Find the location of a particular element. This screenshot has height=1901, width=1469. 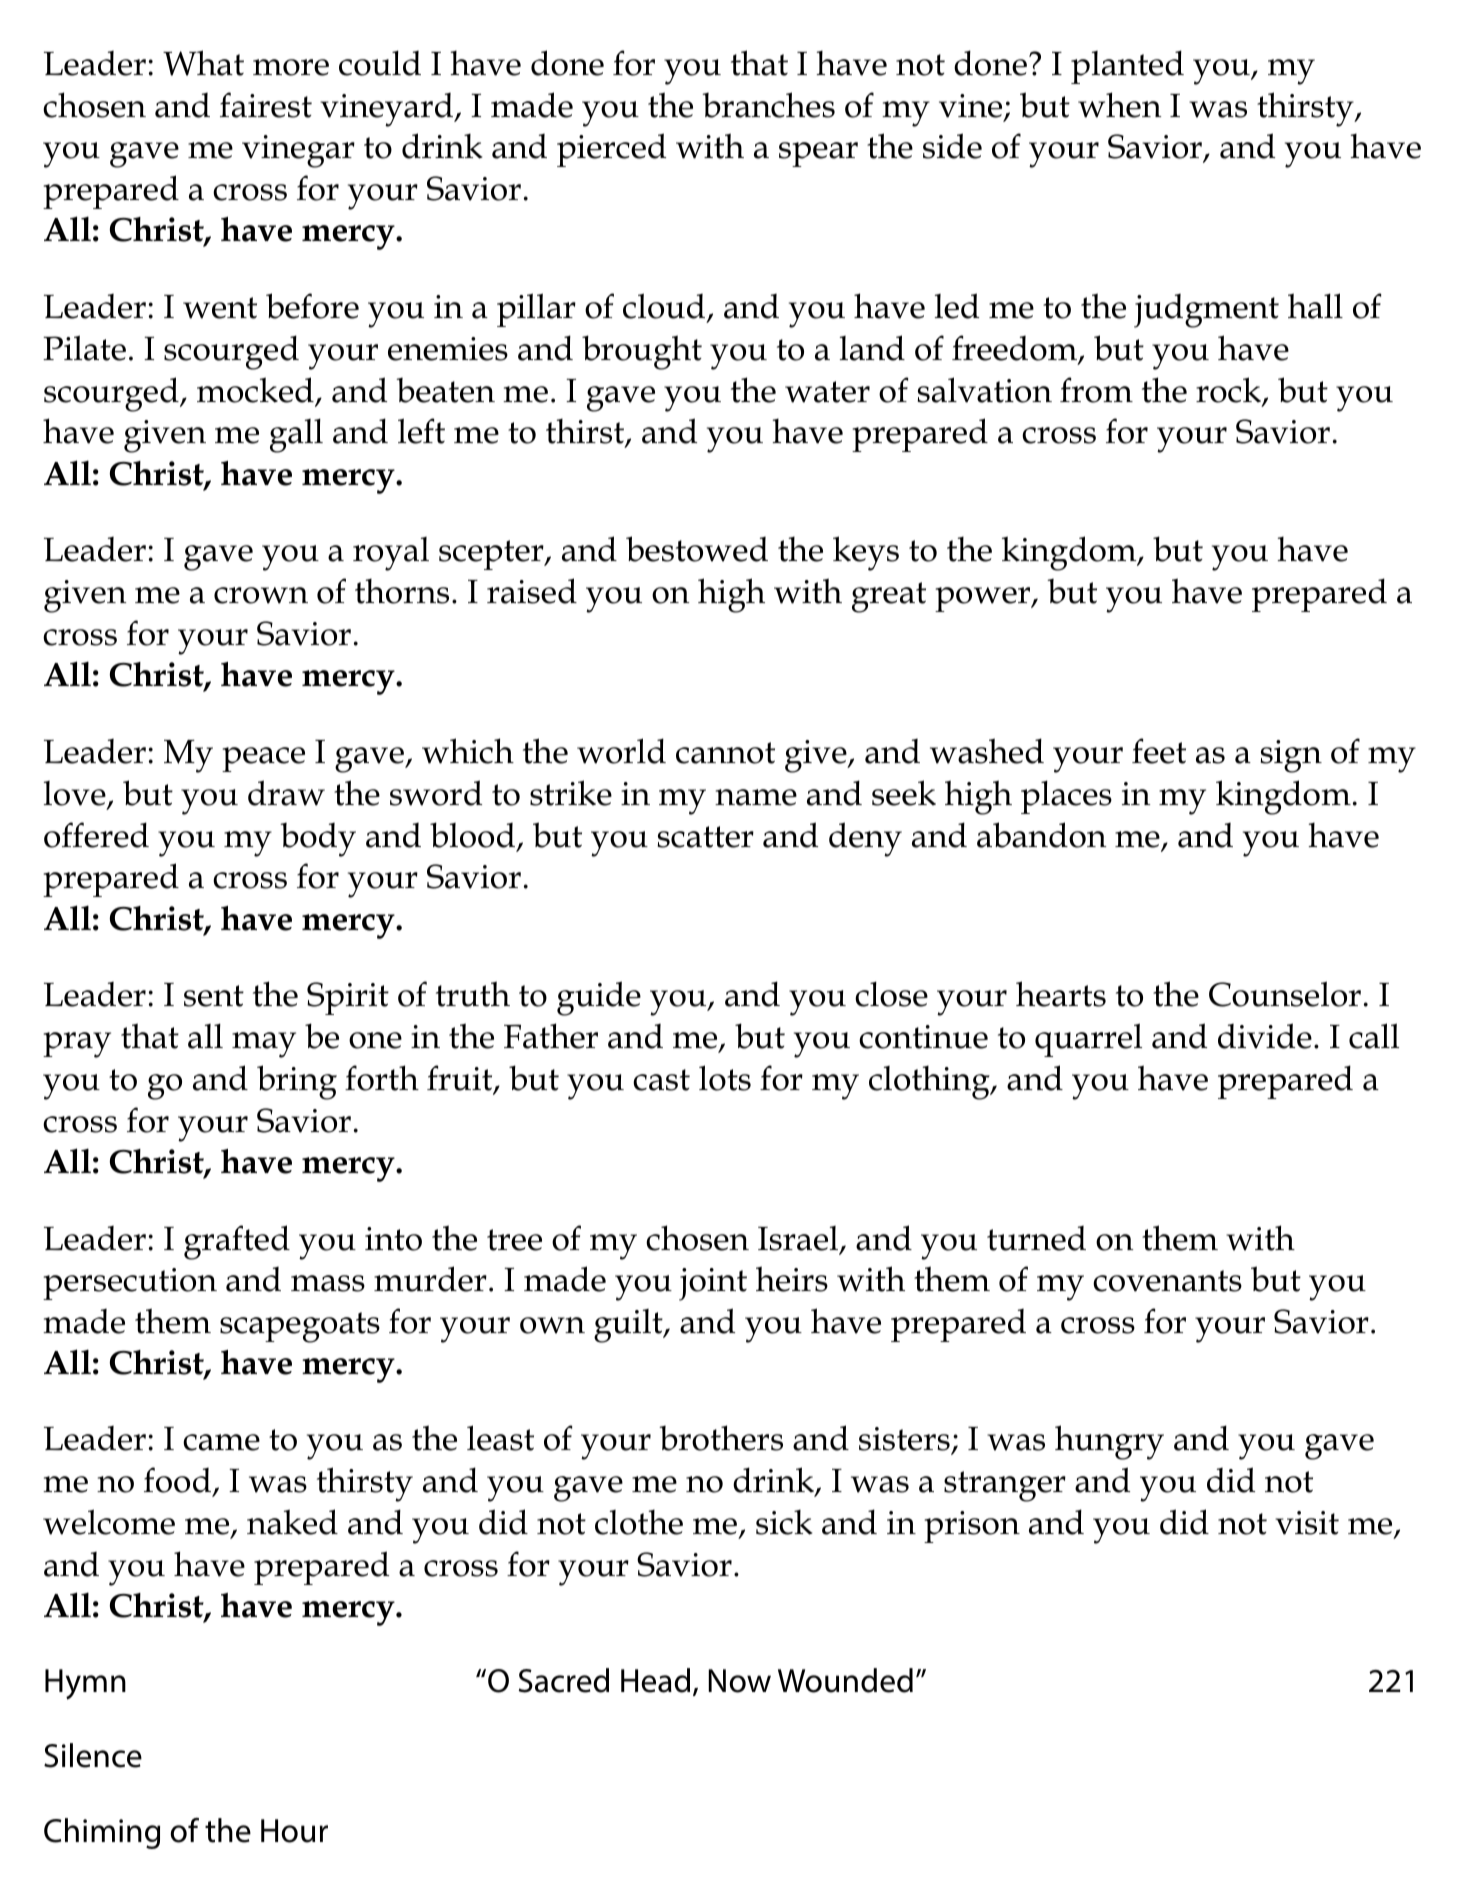

when is located at coordinates (1119, 105).
